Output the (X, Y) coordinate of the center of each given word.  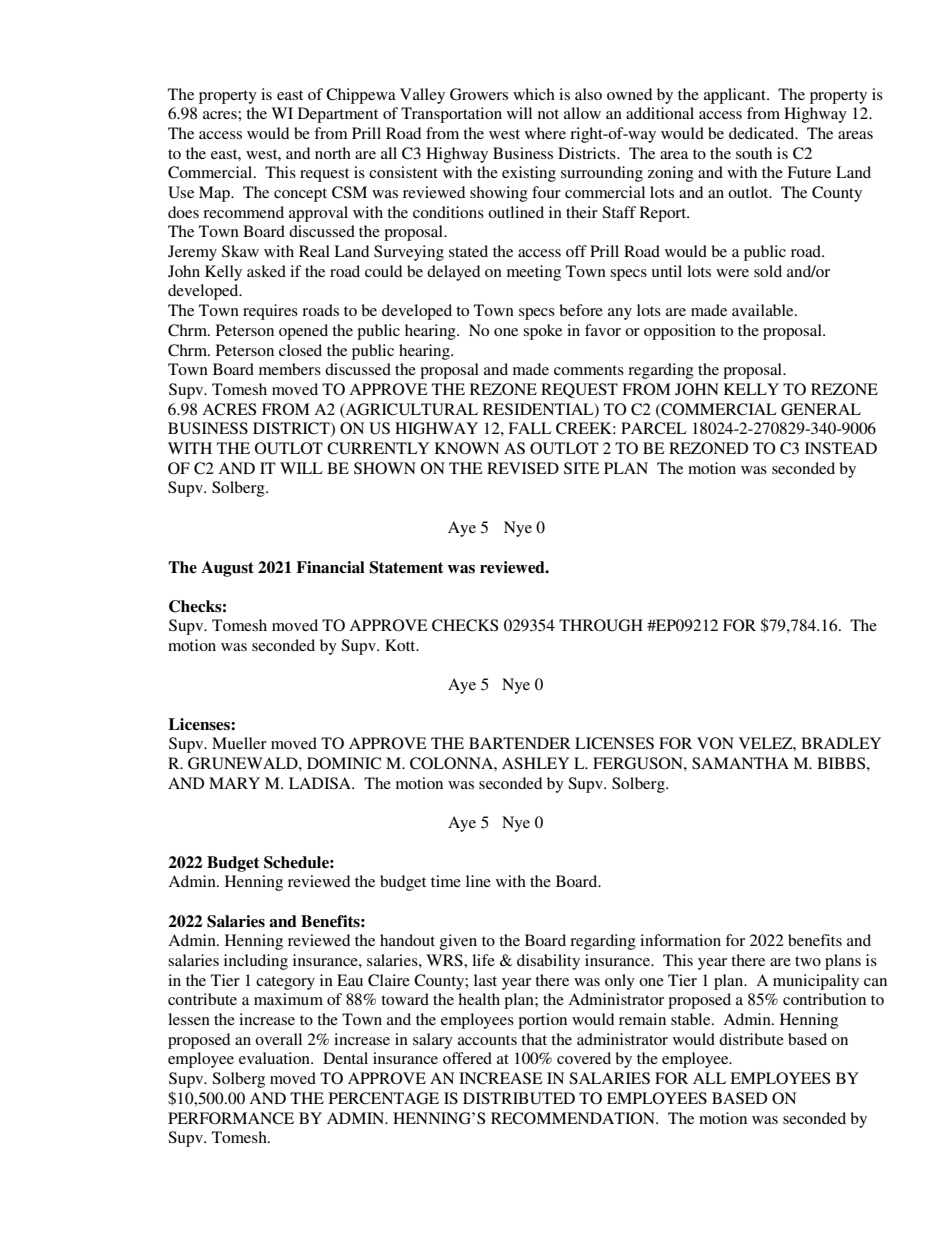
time (446, 881)
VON (715, 743)
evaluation (275, 1058)
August (227, 569)
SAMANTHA (740, 763)
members (290, 369)
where (545, 133)
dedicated (763, 133)
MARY (234, 783)
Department (338, 115)
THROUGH (601, 625)
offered (467, 1058)
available (764, 310)
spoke (542, 332)
